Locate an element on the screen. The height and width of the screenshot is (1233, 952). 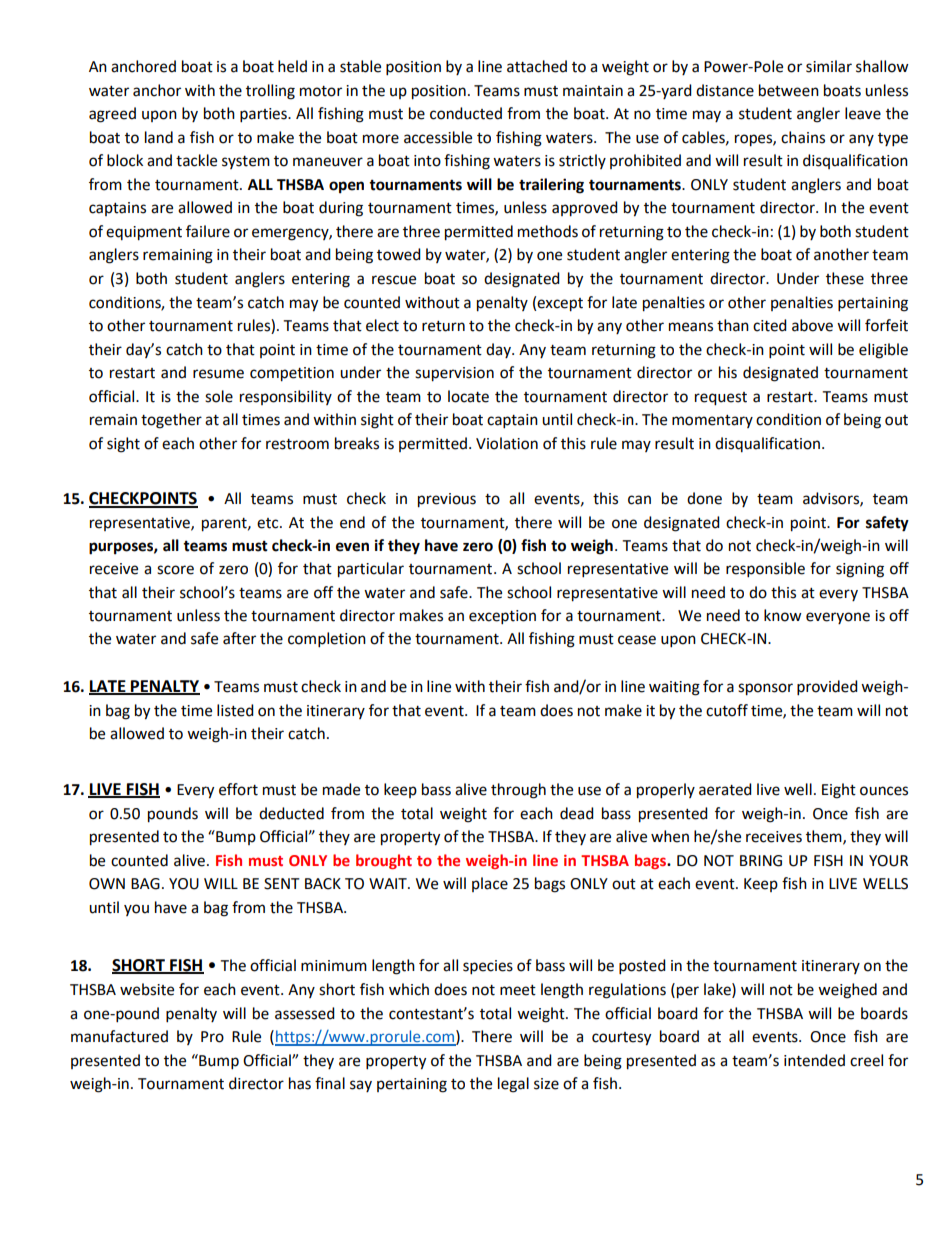
request is located at coordinates (721, 399).
